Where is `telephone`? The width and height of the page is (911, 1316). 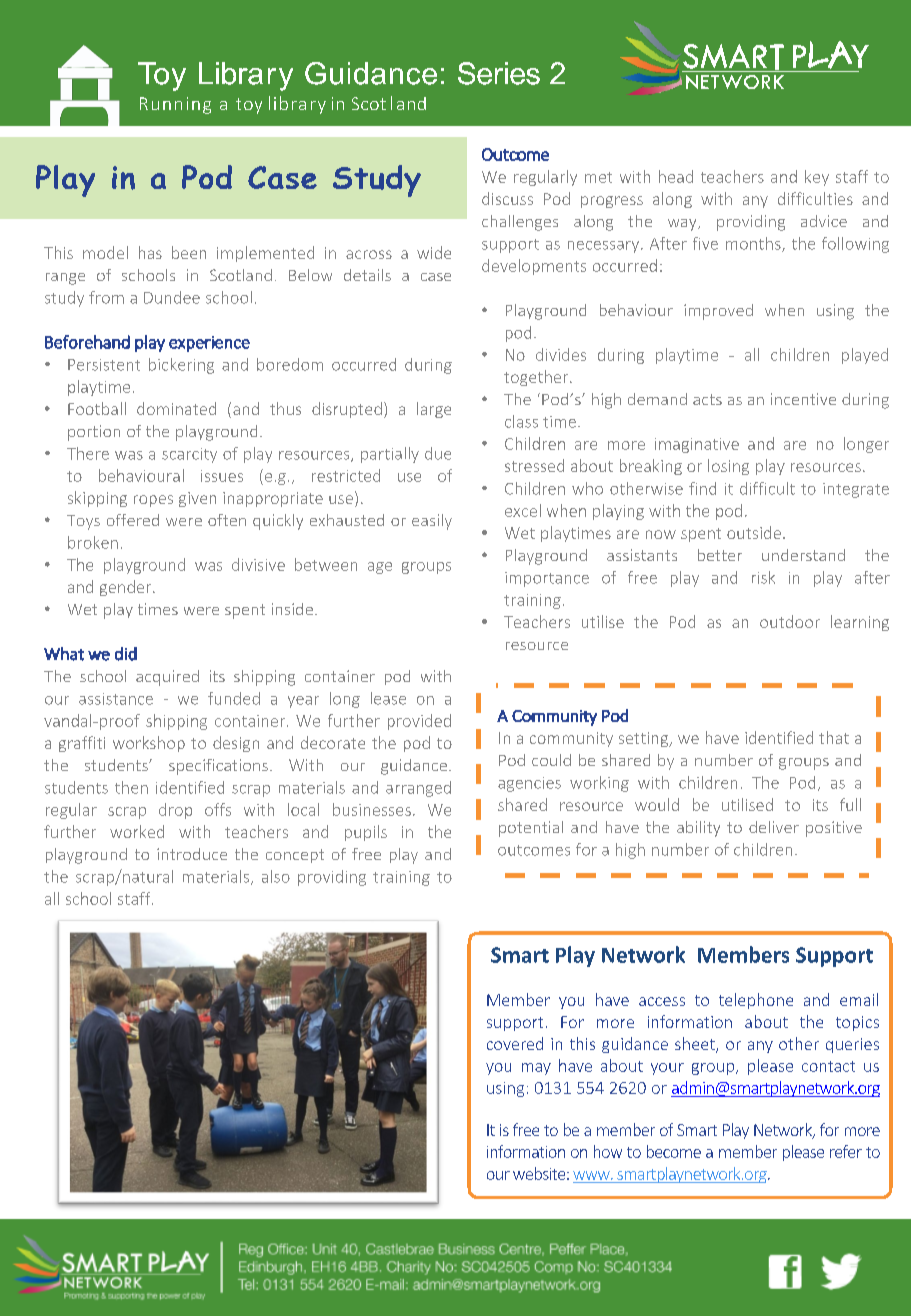
telephone is located at coordinates (756, 1001).
